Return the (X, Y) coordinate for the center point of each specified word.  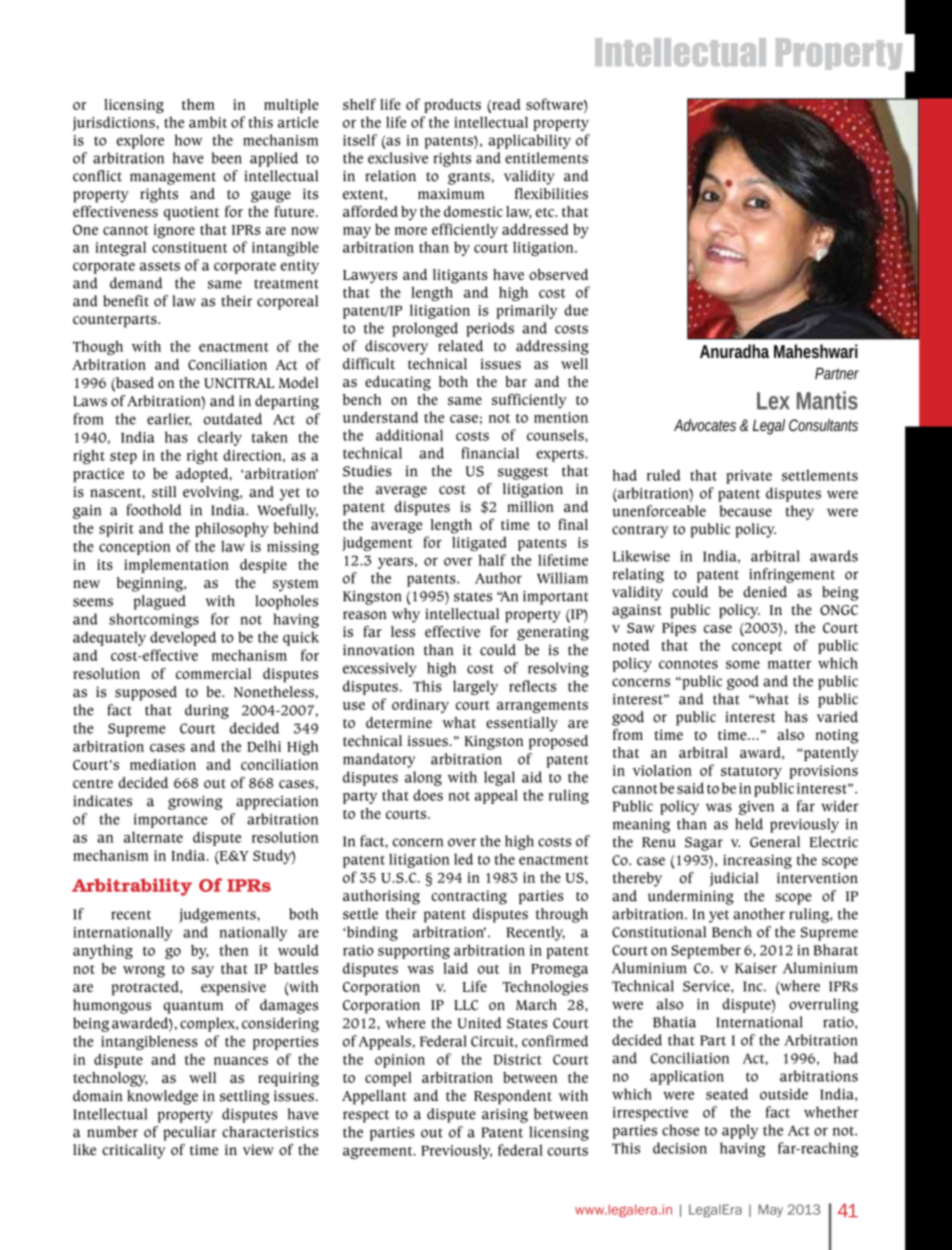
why (406, 615)
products (452, 106)
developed (183, 638)
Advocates (705, 425)
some (743, 664)
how (188, 140)
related (460, 346)
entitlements (546, 158)
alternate (153, 837)
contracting (469, 897)
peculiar (189, 1133)
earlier (169, 419)
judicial (733, 879)
